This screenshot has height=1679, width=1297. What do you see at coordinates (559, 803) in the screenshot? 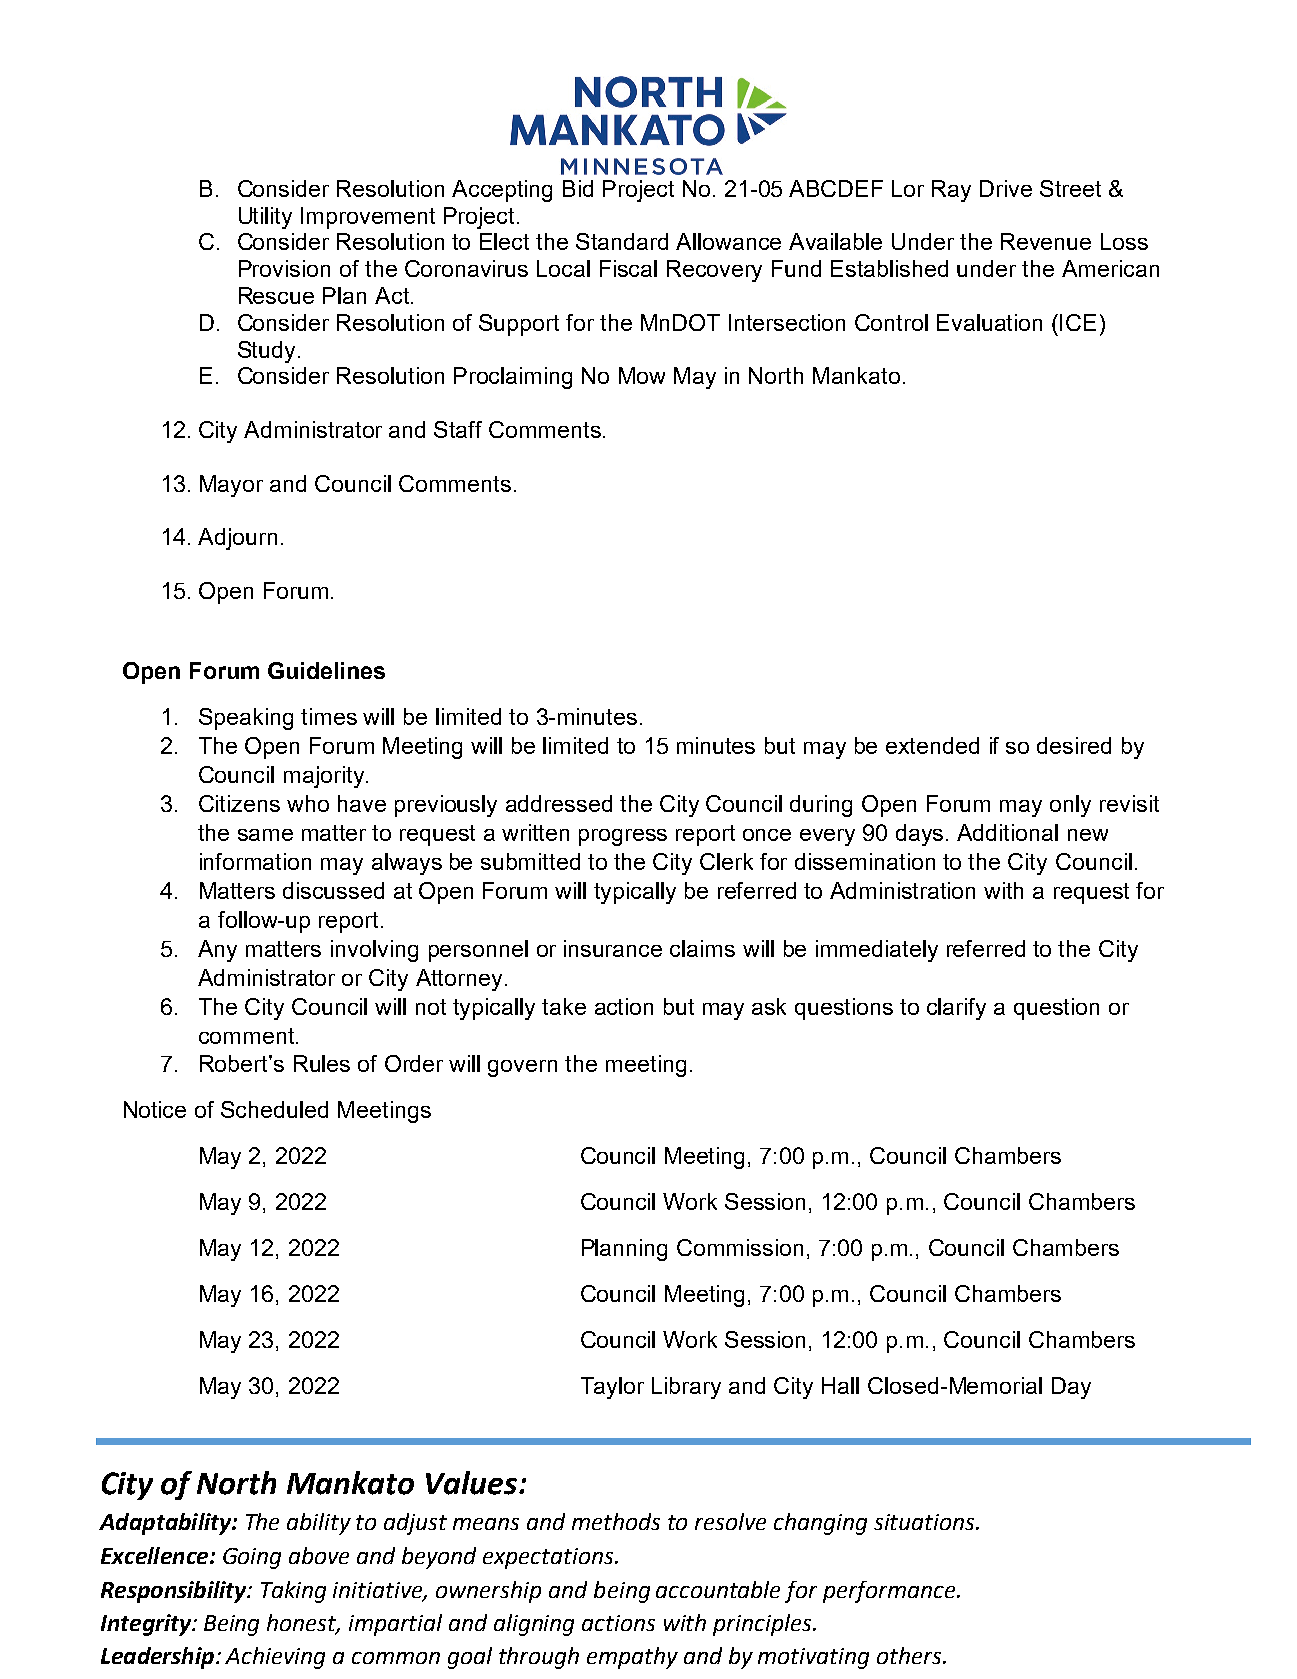
I see `addressed` at bounding box center [559, 803].
